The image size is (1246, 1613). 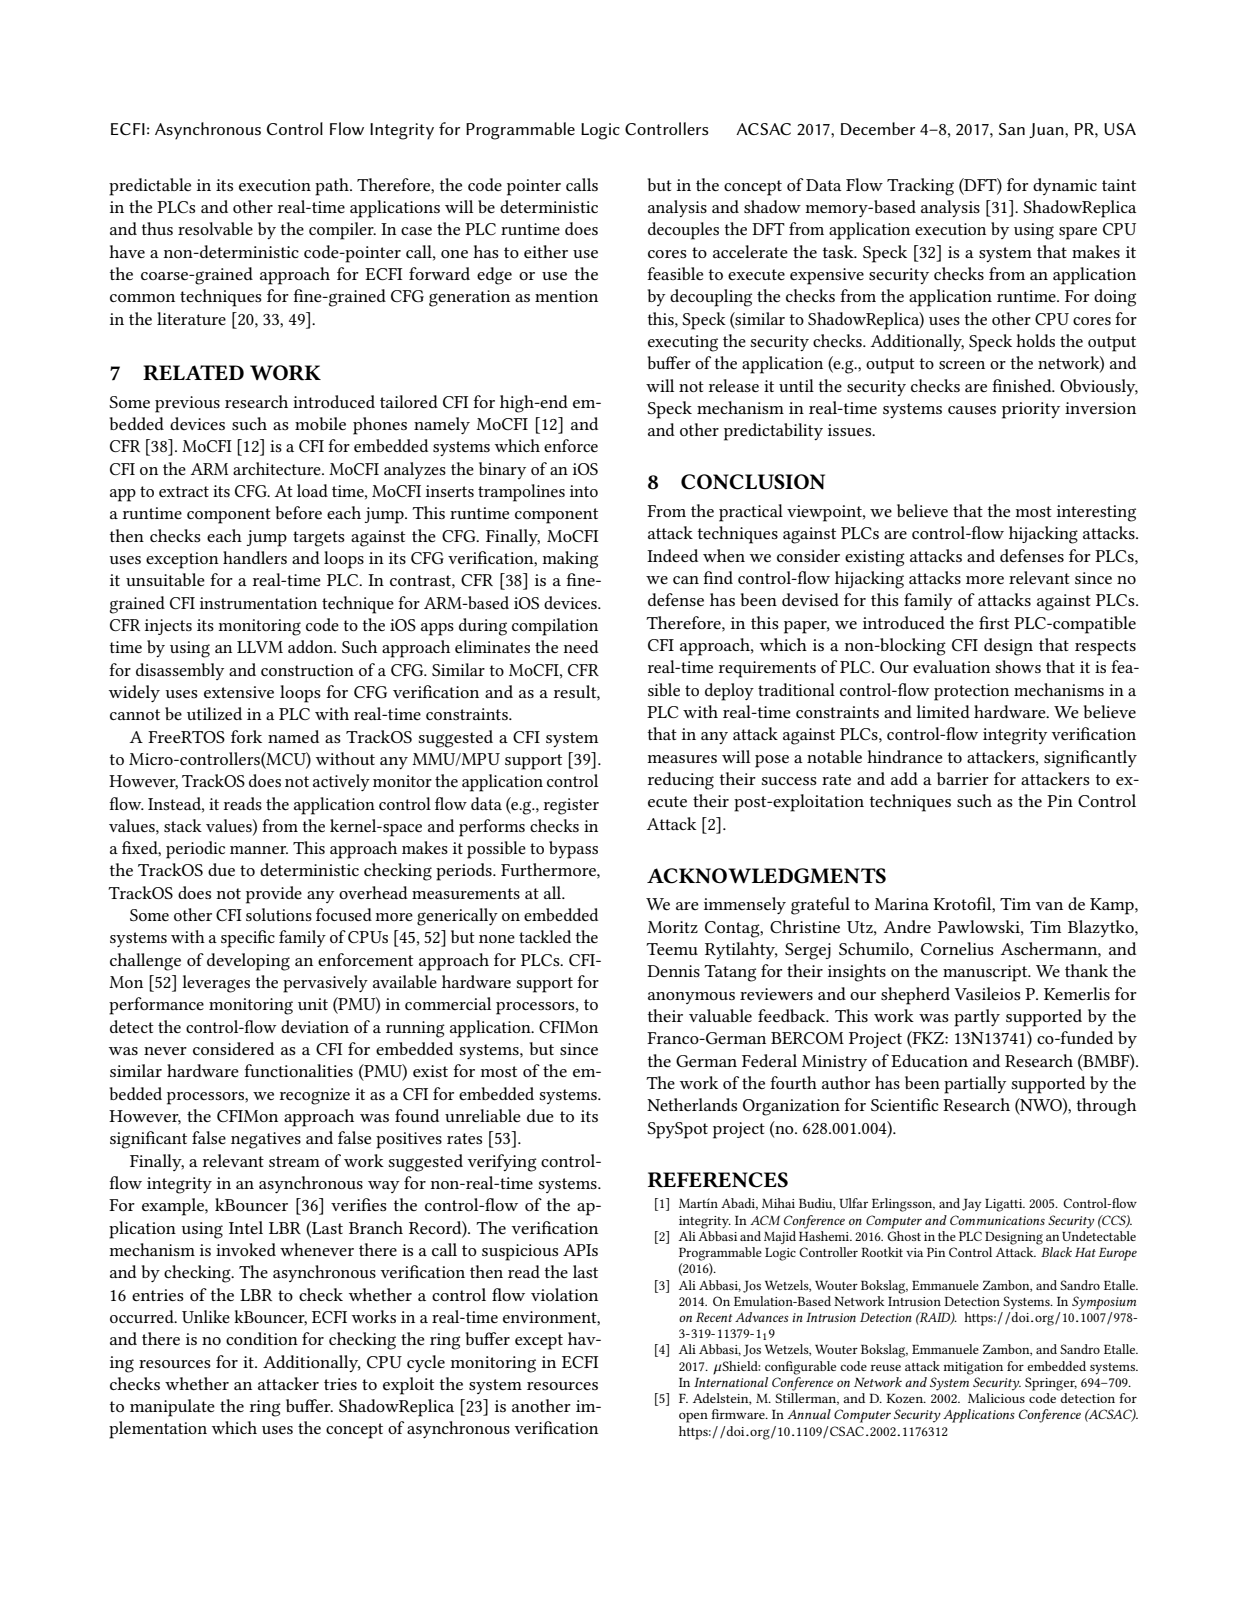 What do you see at coordinates (994, 622) in the image?
I see `first` at bounding box center [994, 622].
